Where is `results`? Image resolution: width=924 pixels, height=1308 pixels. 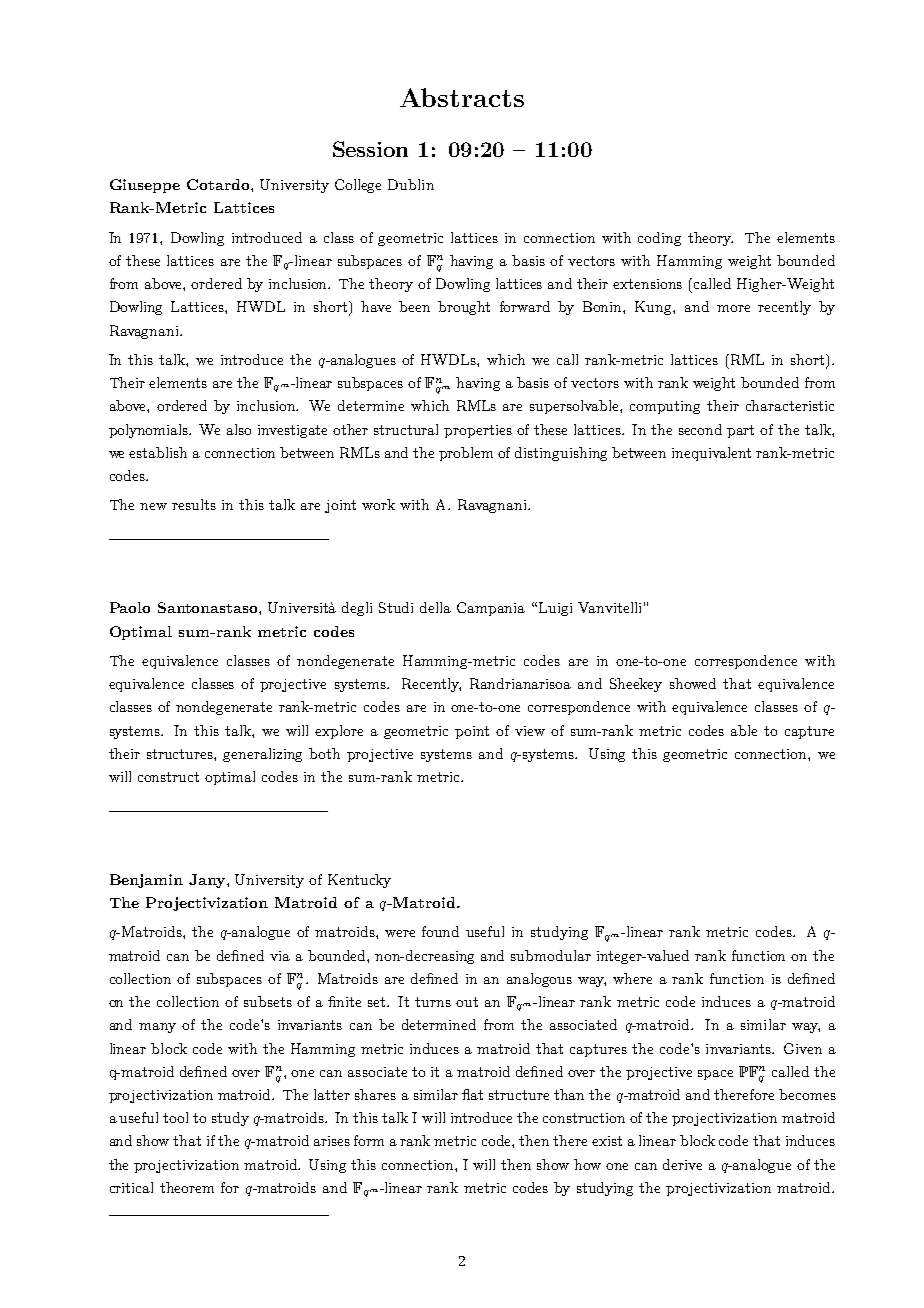 results is located at coordinates (194, 504).
